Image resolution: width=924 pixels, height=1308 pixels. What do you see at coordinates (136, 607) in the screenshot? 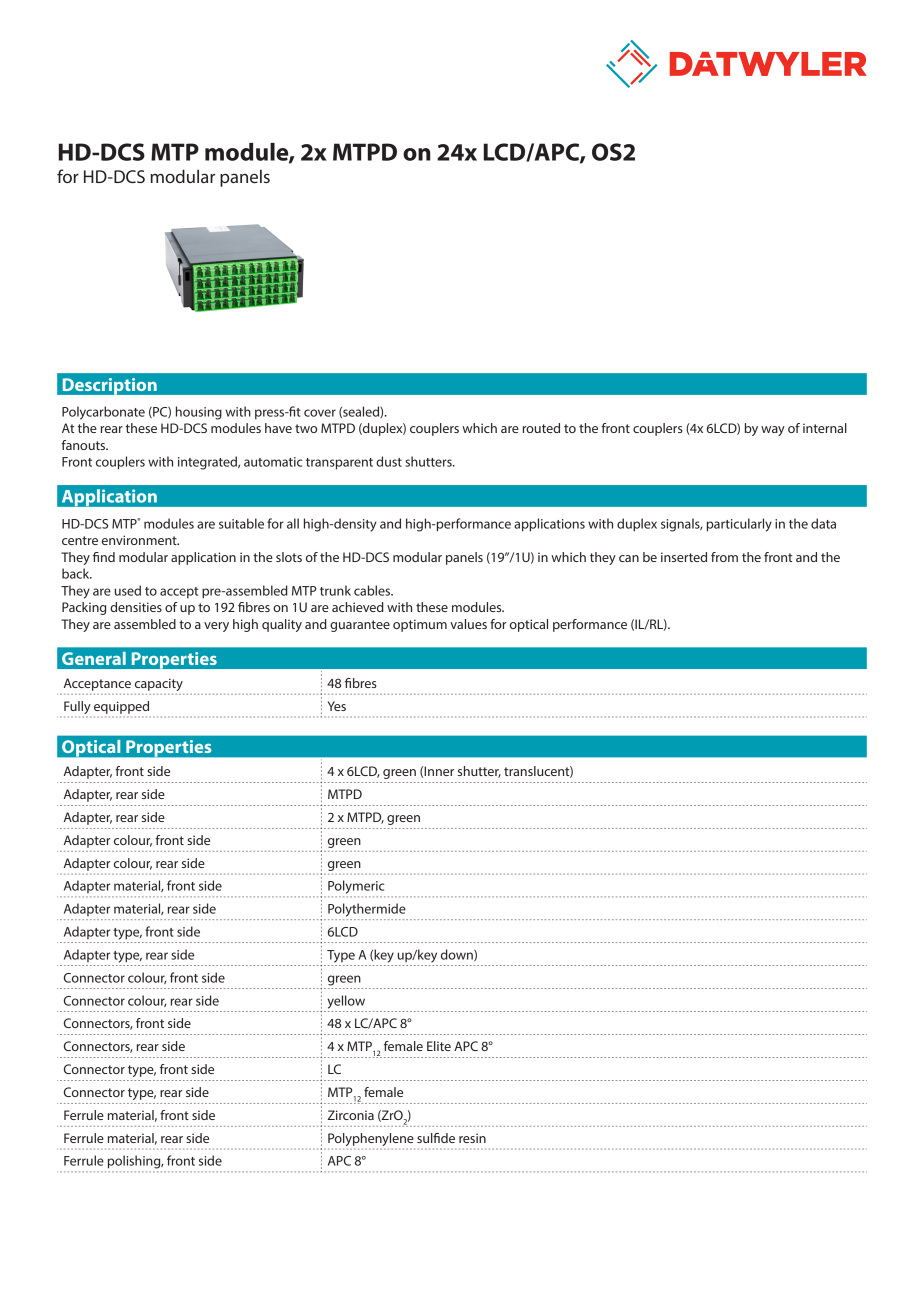
I see `densities` at bounding box center [136, 607].
